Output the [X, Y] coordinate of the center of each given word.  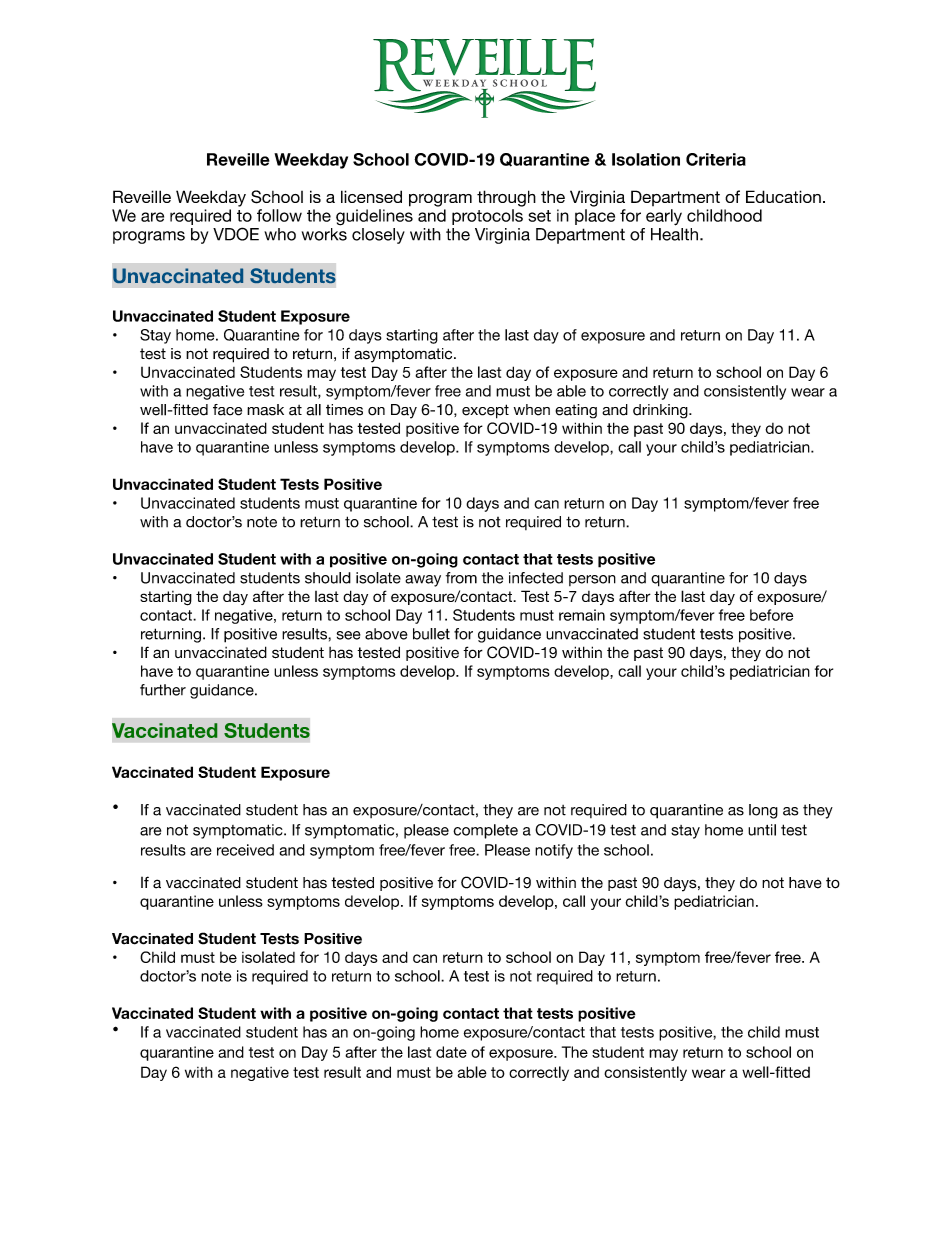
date [451, 1052]
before [771, 615]
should [328, 578]
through [506, 198]
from [461, 578]
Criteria [716, 159]
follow [279, 215]
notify [554, 851]
